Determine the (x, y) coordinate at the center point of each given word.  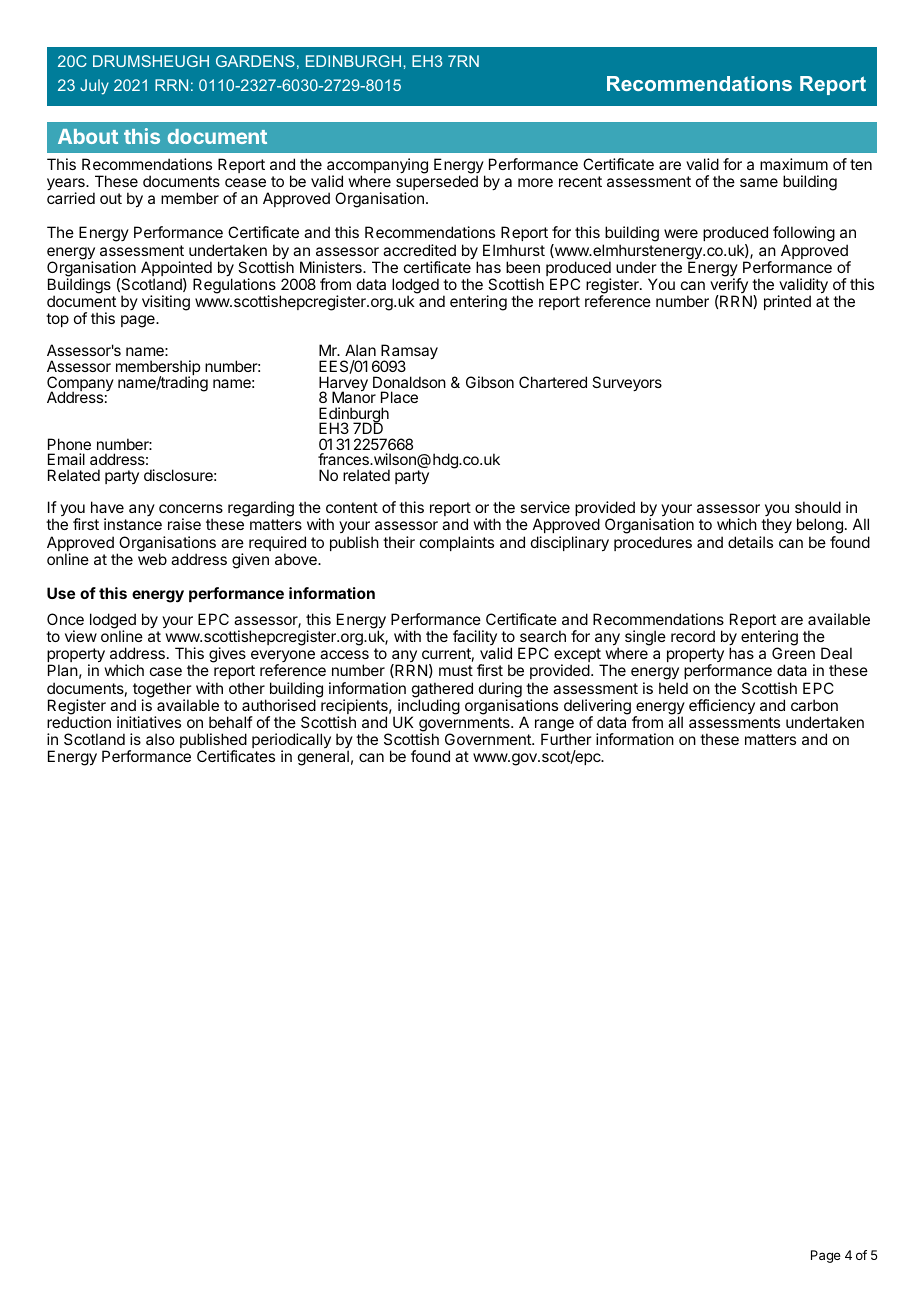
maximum (794, 164)
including (429, 708)
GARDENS (255, 61)
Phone (69, 444)
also (160, 739)
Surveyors (627, 384)
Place (399, 397)
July (94, 87)
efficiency (722, 706)
